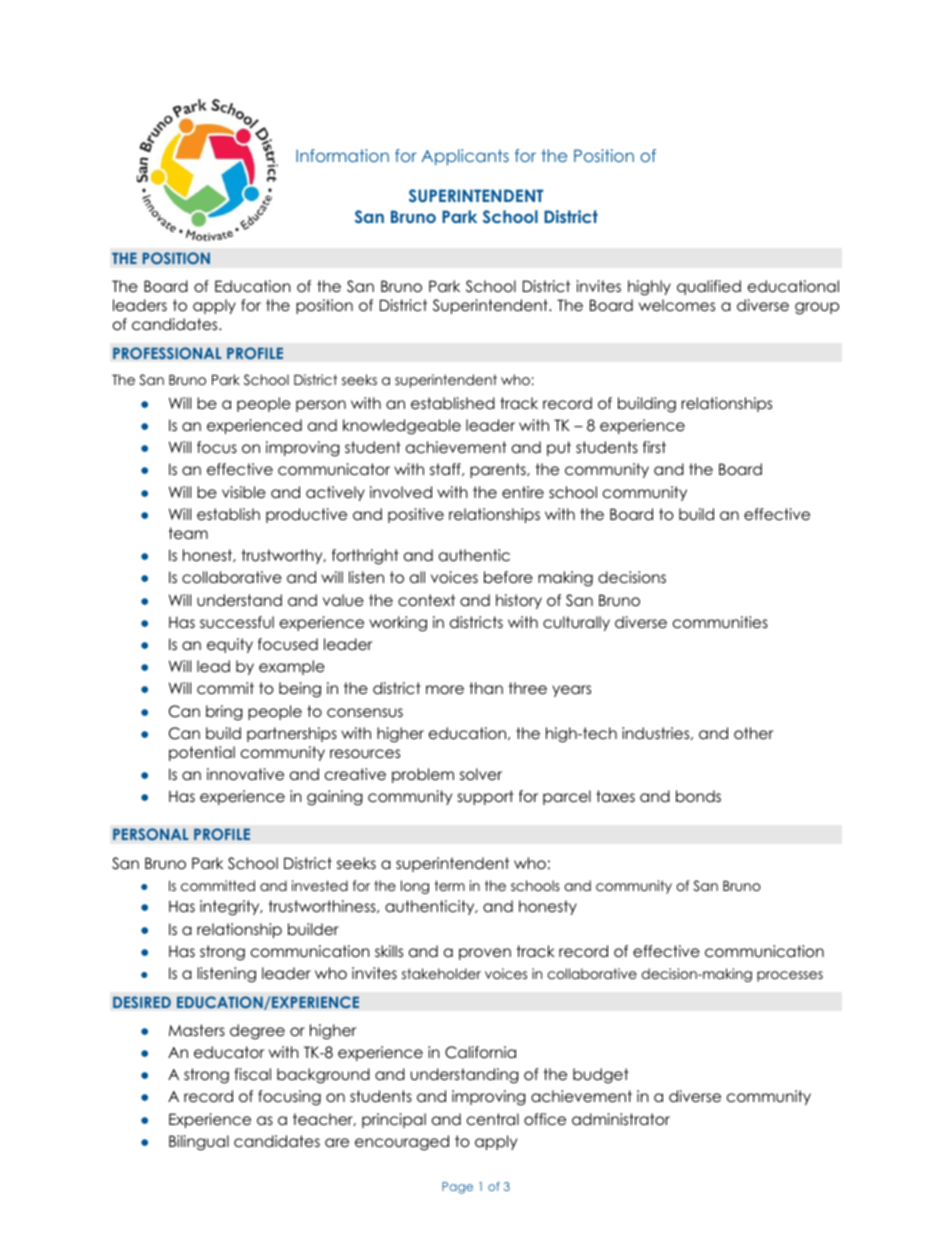  I want to click on qualified, so click(709, 287).
